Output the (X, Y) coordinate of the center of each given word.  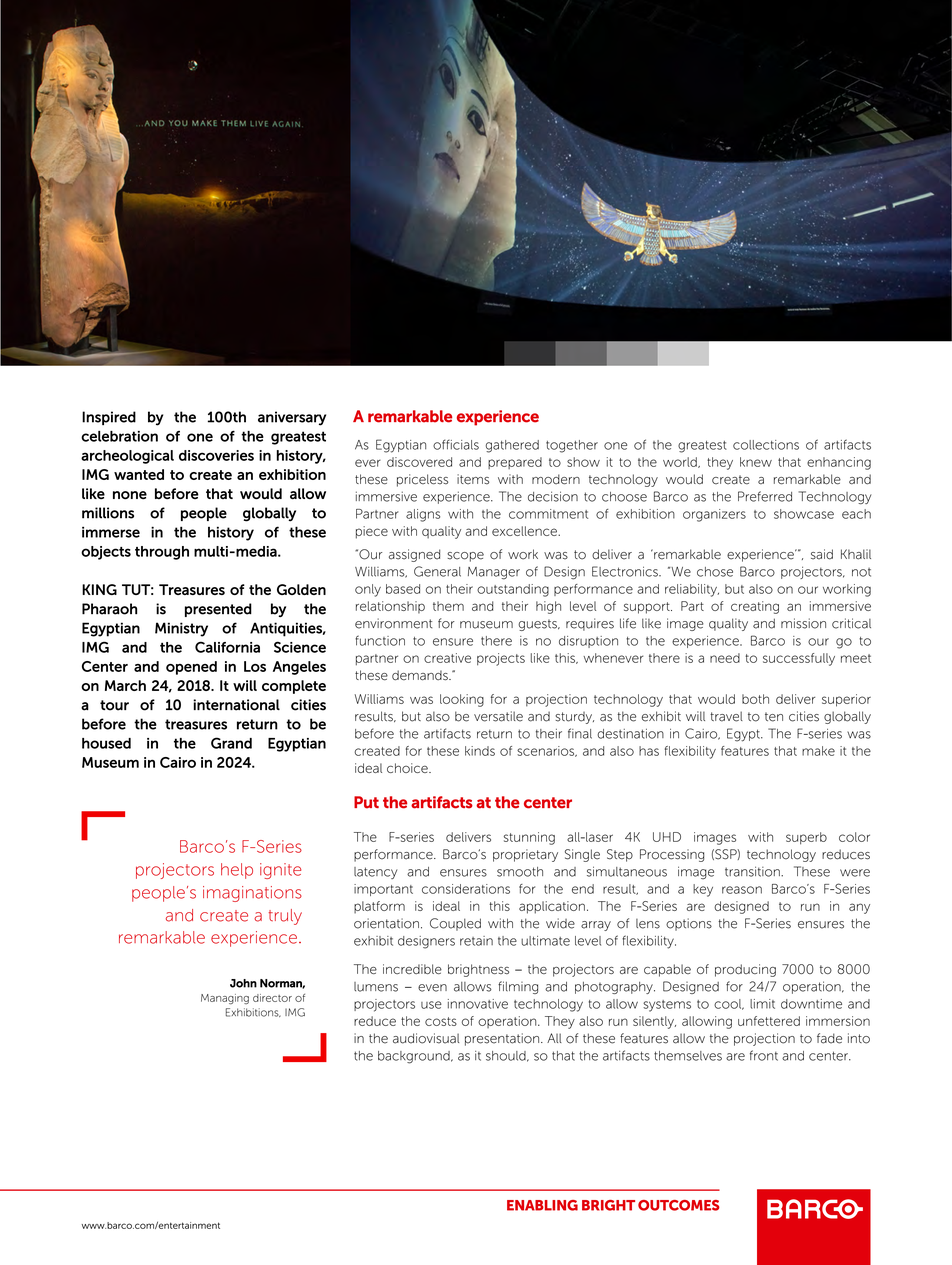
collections (766, 445)
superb (806, 838)
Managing (225, 999)
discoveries (216, 455)
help (237, 871)
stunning (529, 838)
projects (501, 659)
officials (456, 444)
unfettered (769, 1021)
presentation (502, 1039)
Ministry (181, 629)
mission (803, 623)
